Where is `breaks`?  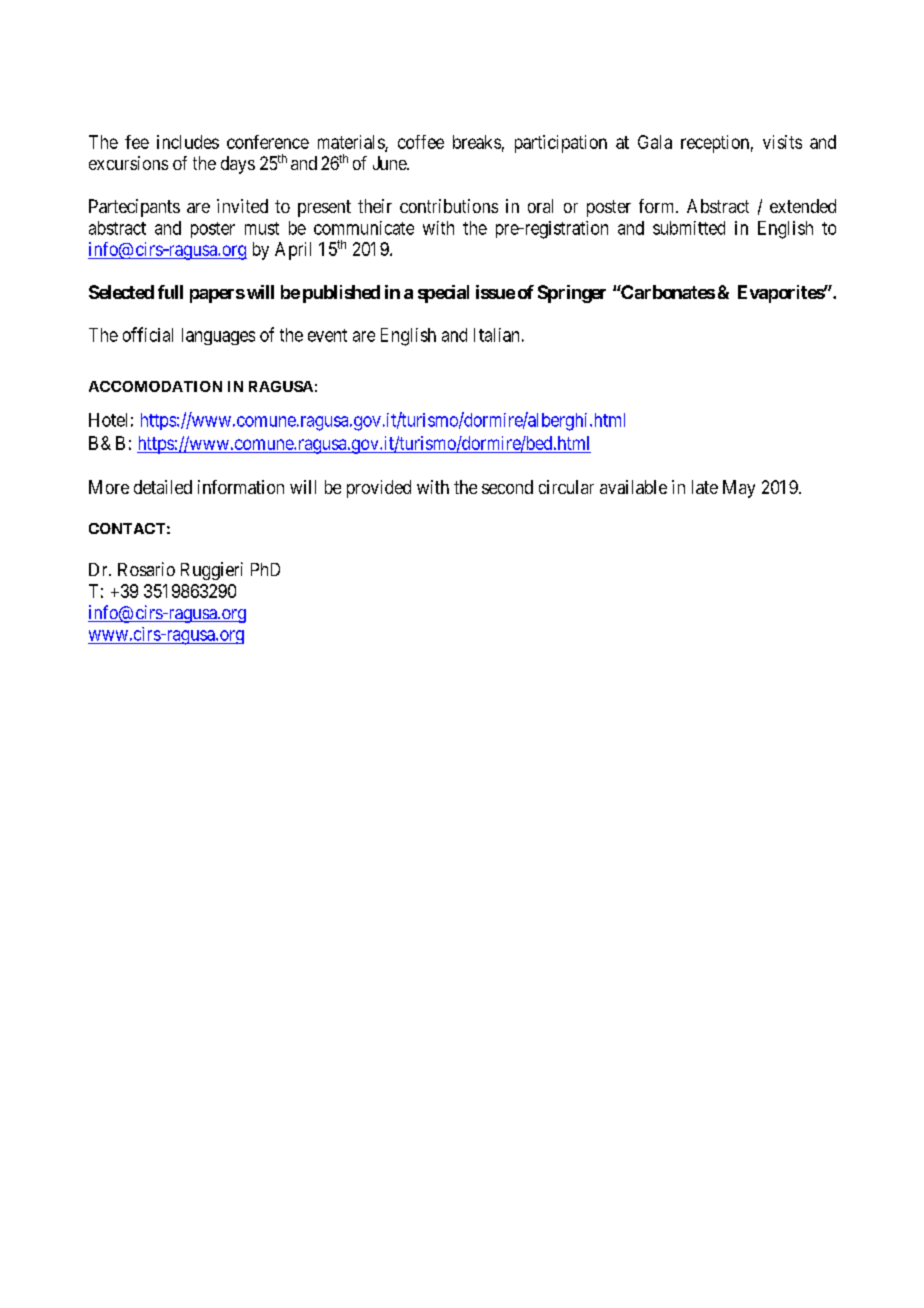
breaks is located at coordinates (477, 142).
